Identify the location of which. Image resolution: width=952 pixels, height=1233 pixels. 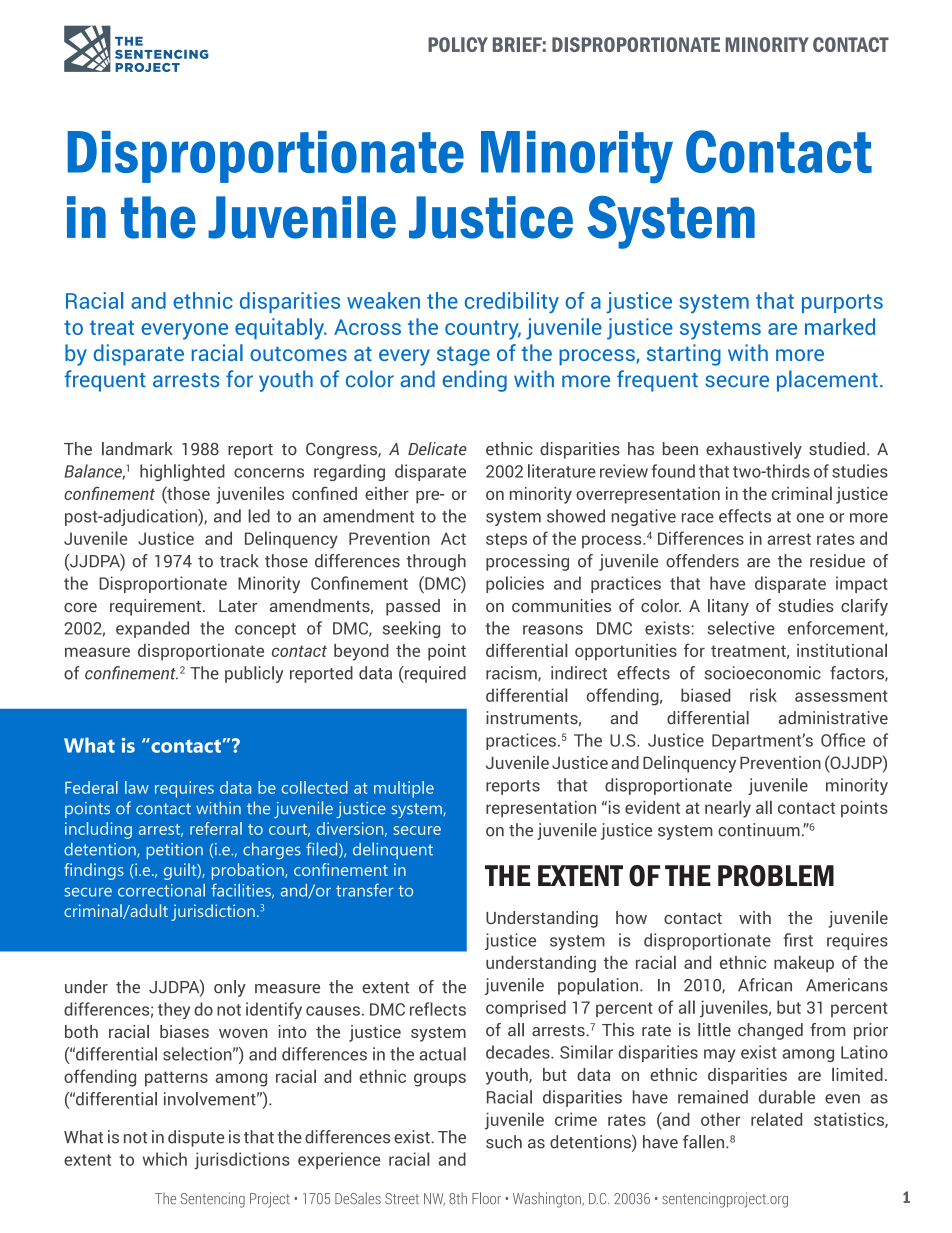
(165, 1159).
